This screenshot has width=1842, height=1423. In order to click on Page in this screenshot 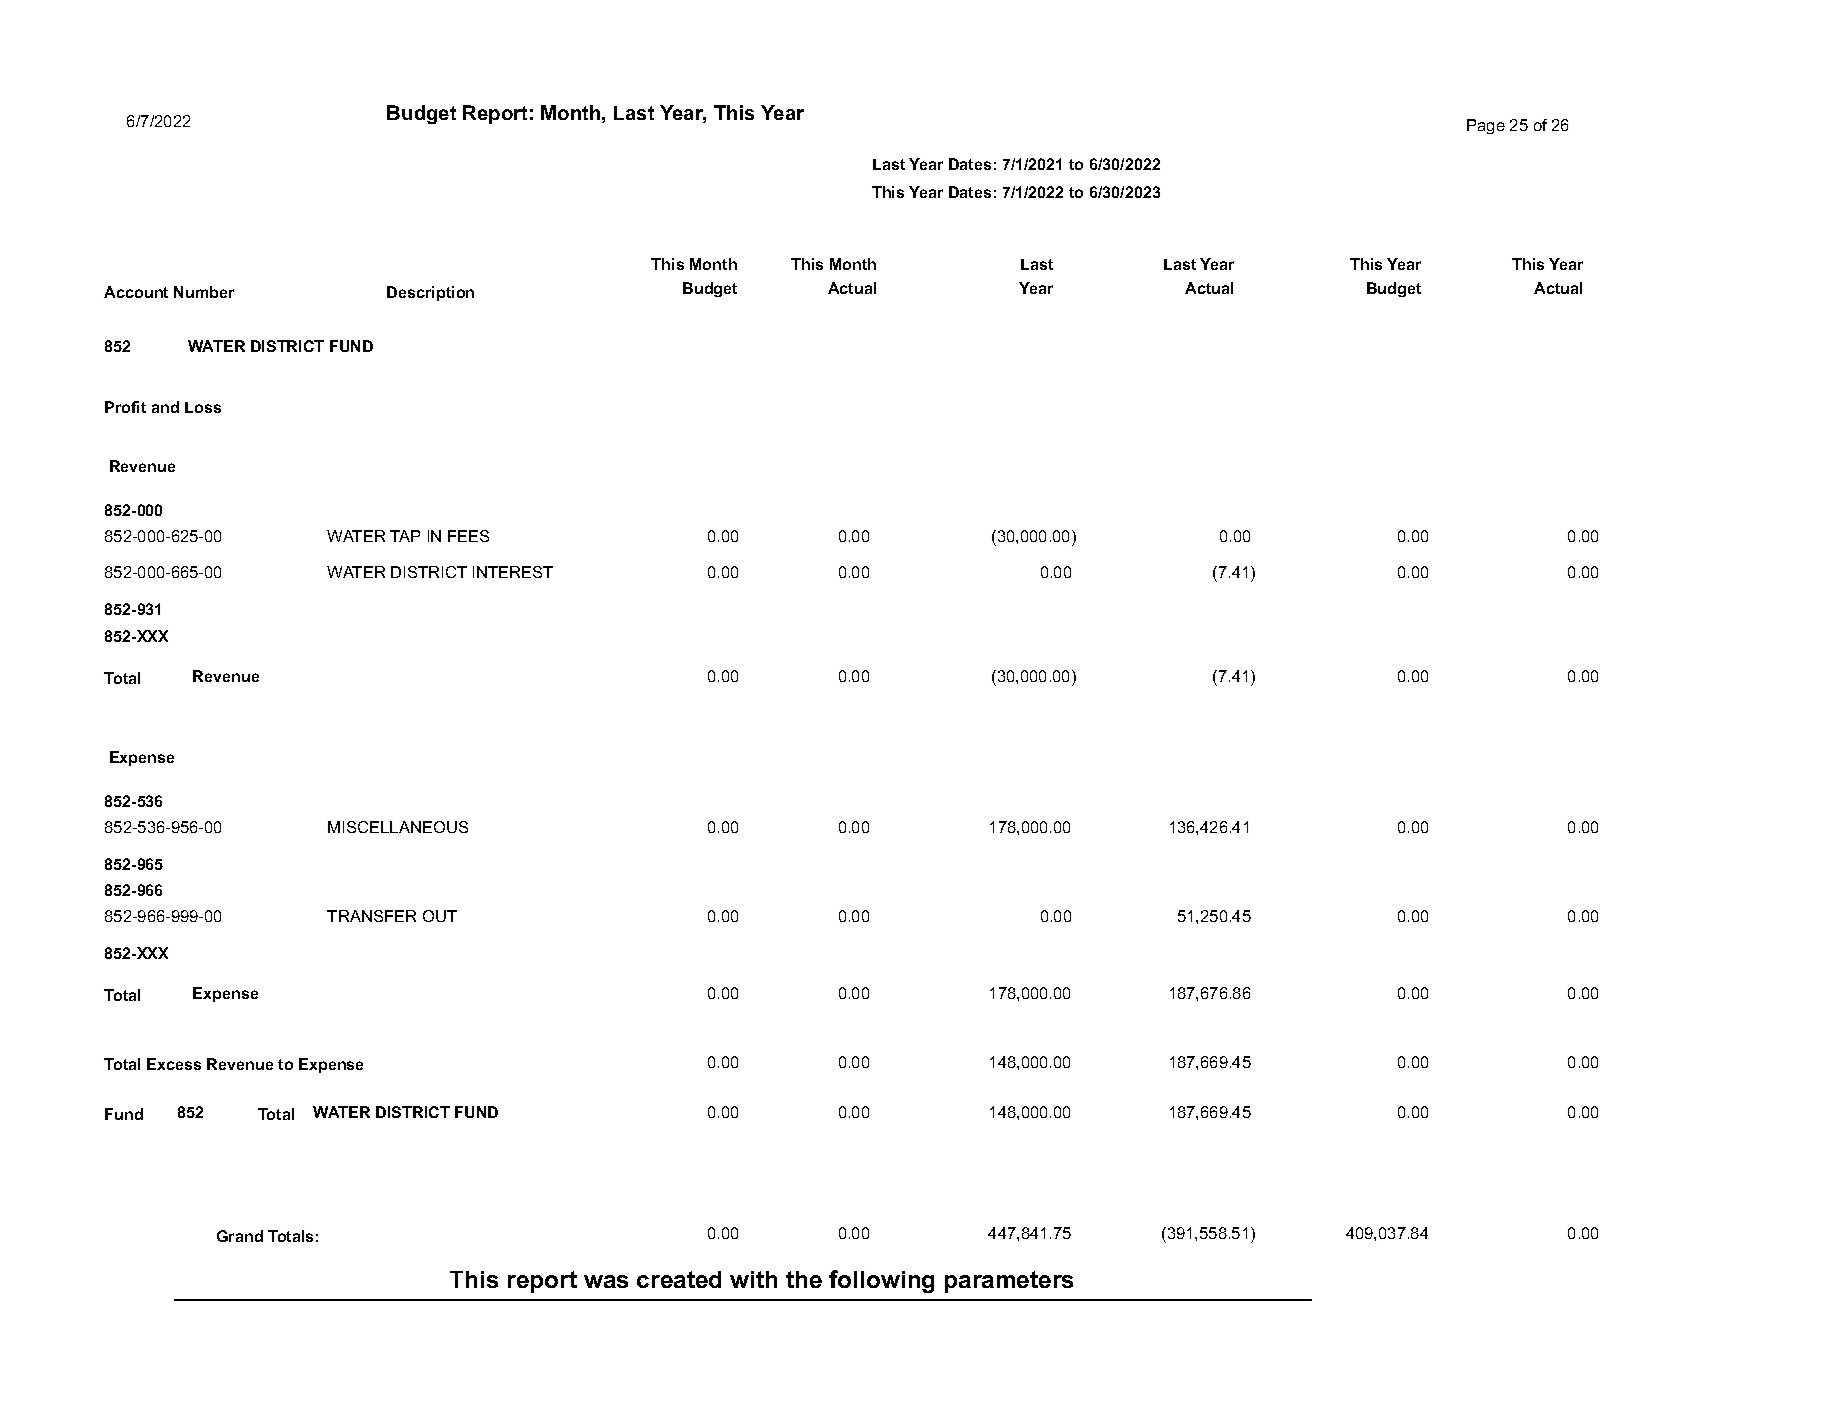, I will do `click(1486, 126)`.
